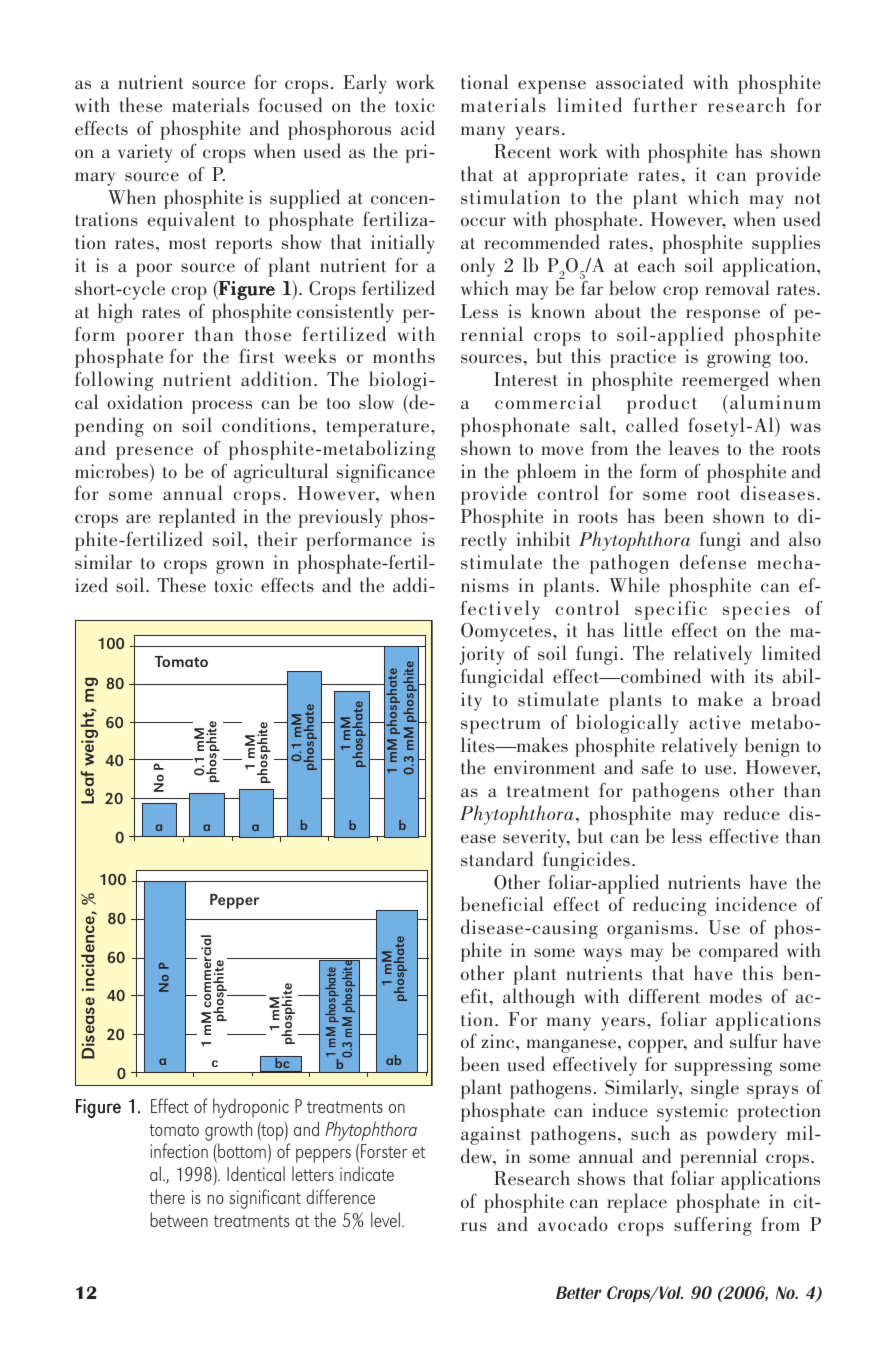 This screenshot has height=1345, width=896. What do you see at coordinates (240, 567) in the screenshot?
I see `grown` at bounding box center [240, 567].
